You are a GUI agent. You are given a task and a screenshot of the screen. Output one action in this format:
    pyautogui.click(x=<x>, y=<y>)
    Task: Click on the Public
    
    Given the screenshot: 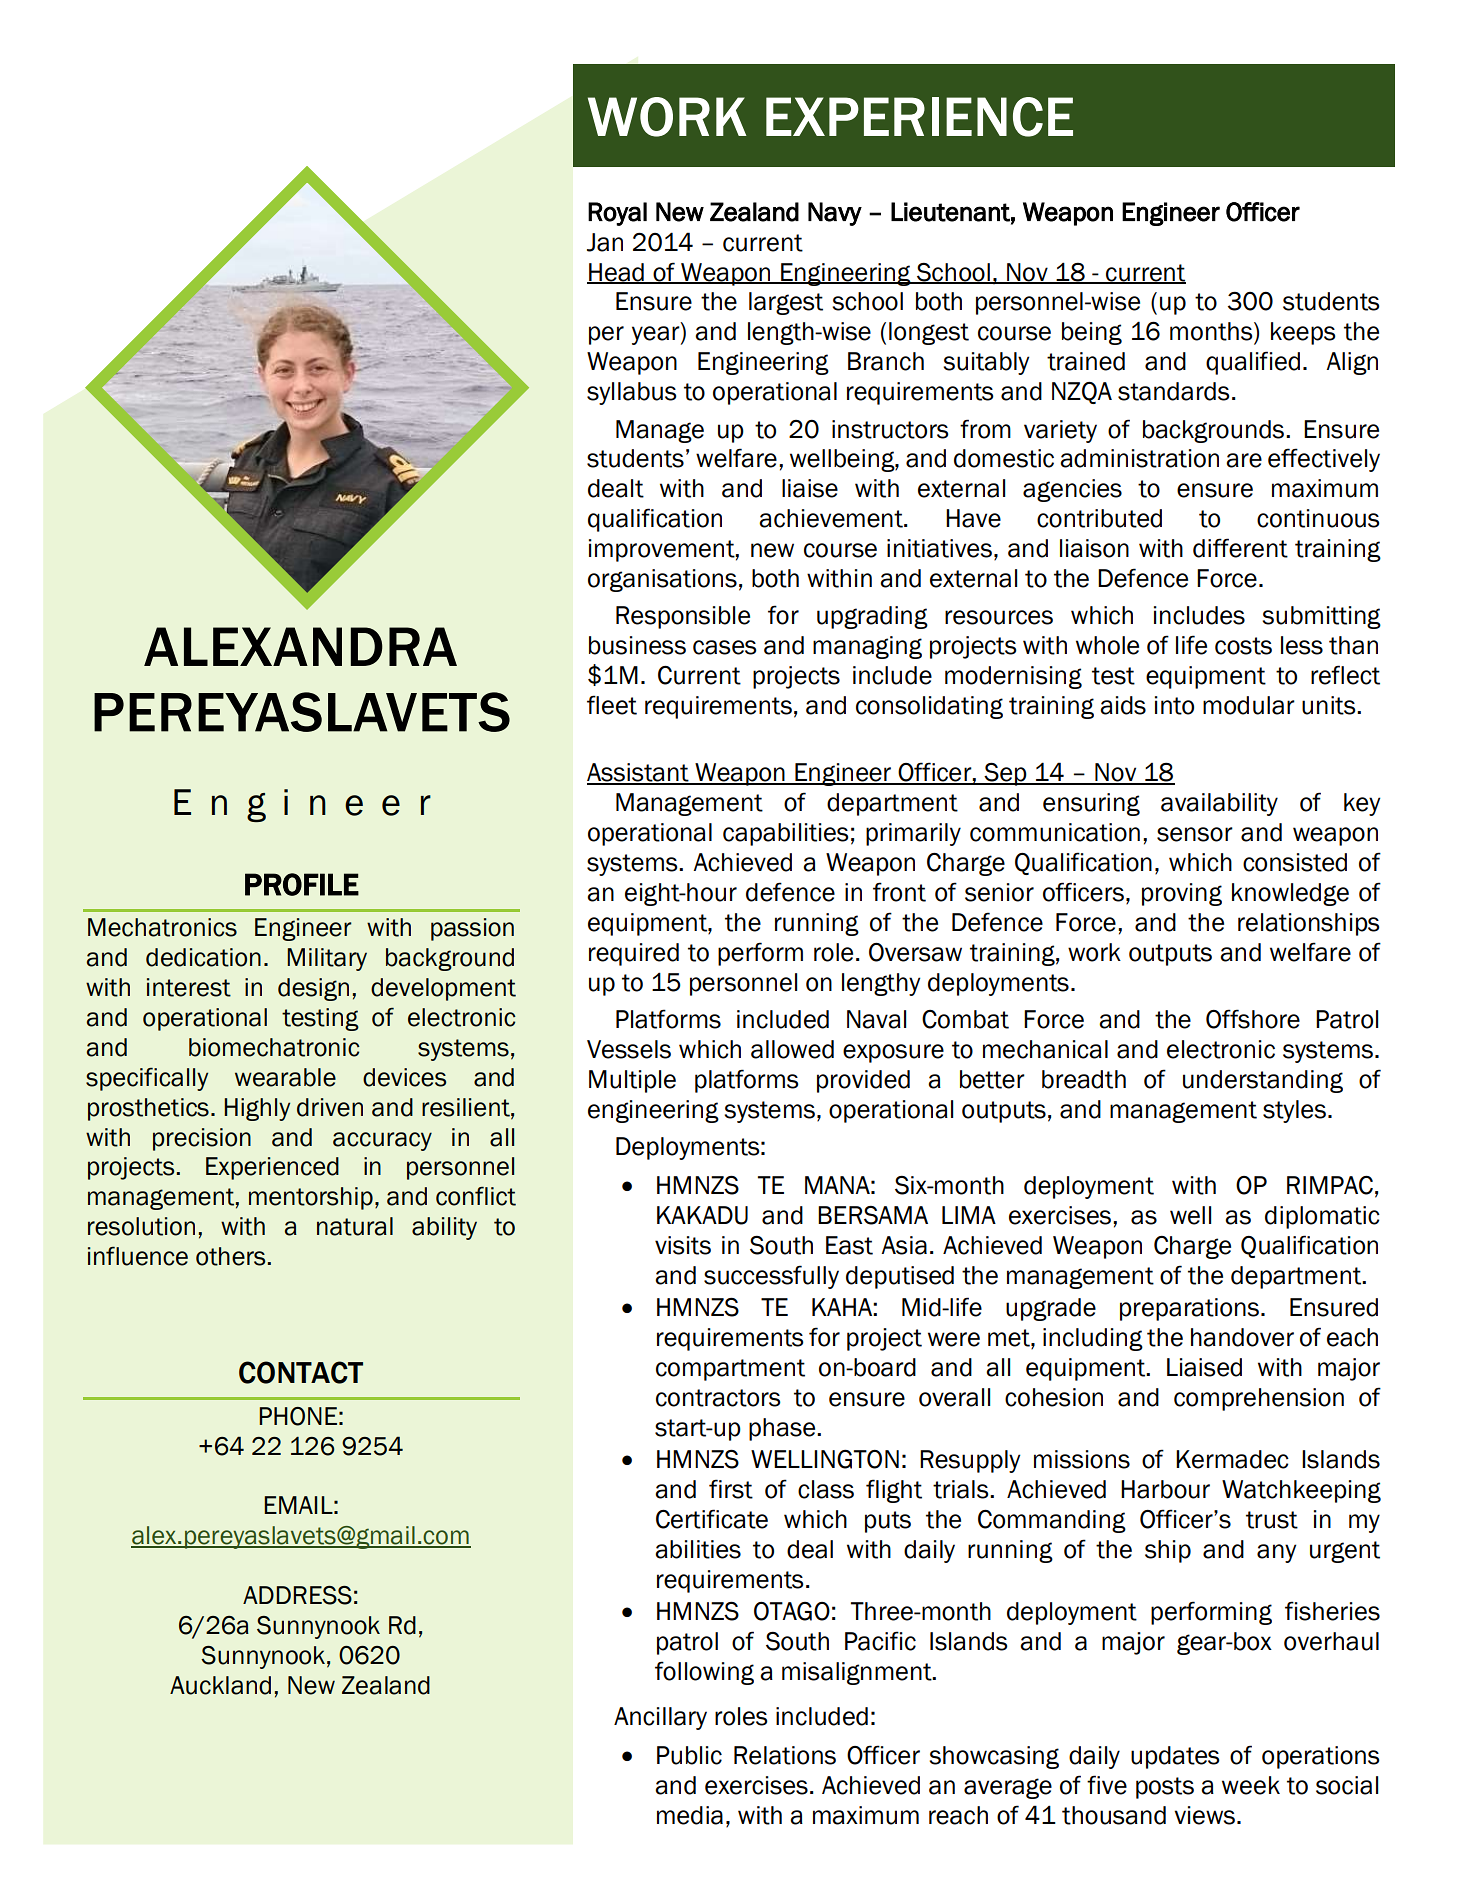 What is the action you would take?
    pyautogui.click(x=689, y=1755)
